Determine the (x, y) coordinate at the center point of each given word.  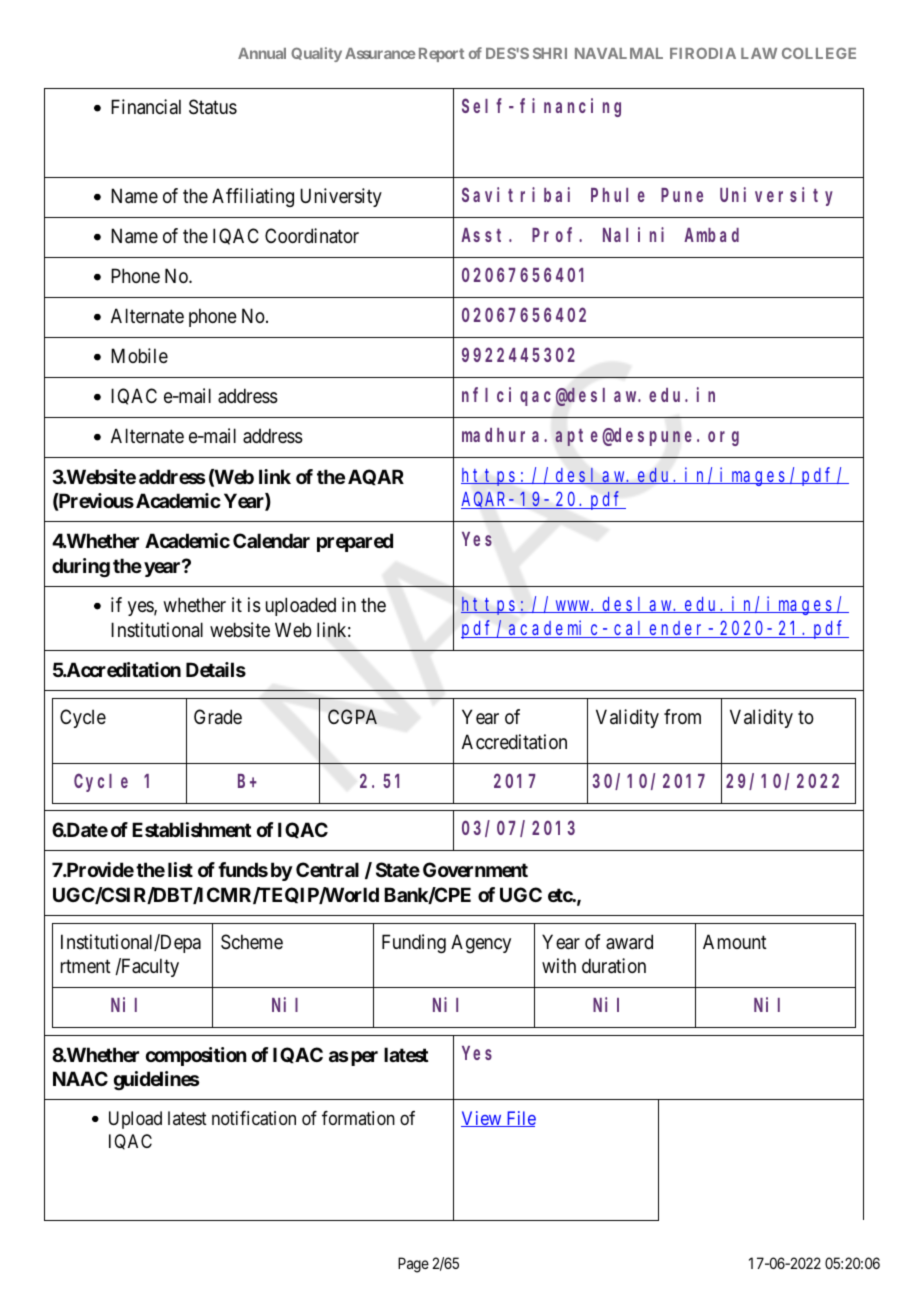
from (682, 716)
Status (213, 107)
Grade (218, 716)
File (520, 1119)
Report (441, 55)
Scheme (252, 942)
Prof (556, 235)
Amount (735, 941)
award (629, 942)
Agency (481, 943)
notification (254, 1118)
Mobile (139, 355)
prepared (355, 542)
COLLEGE (819, 53)
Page (413, 1265)
